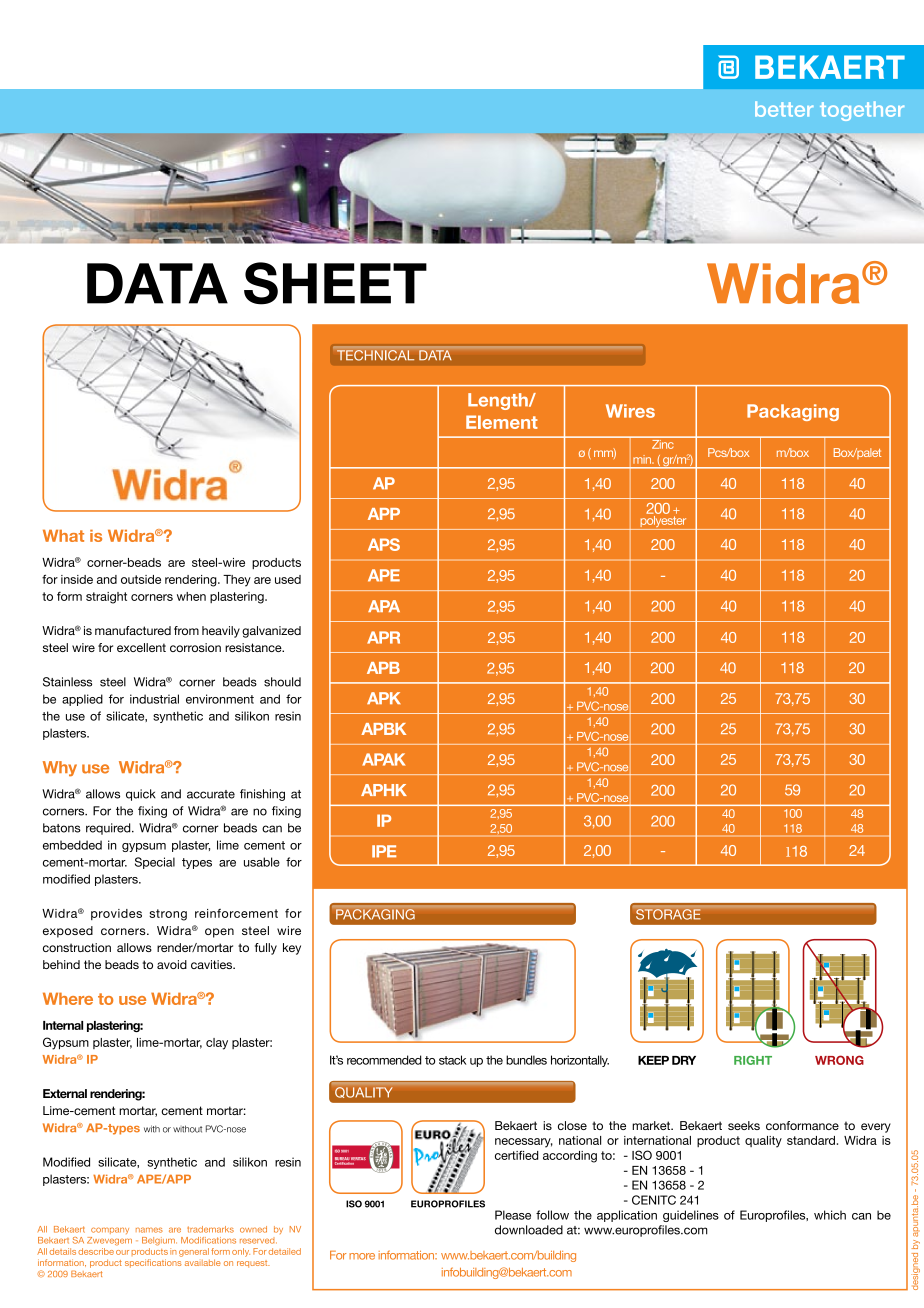 This screenshot has width=924, height=1308. Describe the element at coordinates (375, 355) in the screenshot. I see `Technical` at that location.
